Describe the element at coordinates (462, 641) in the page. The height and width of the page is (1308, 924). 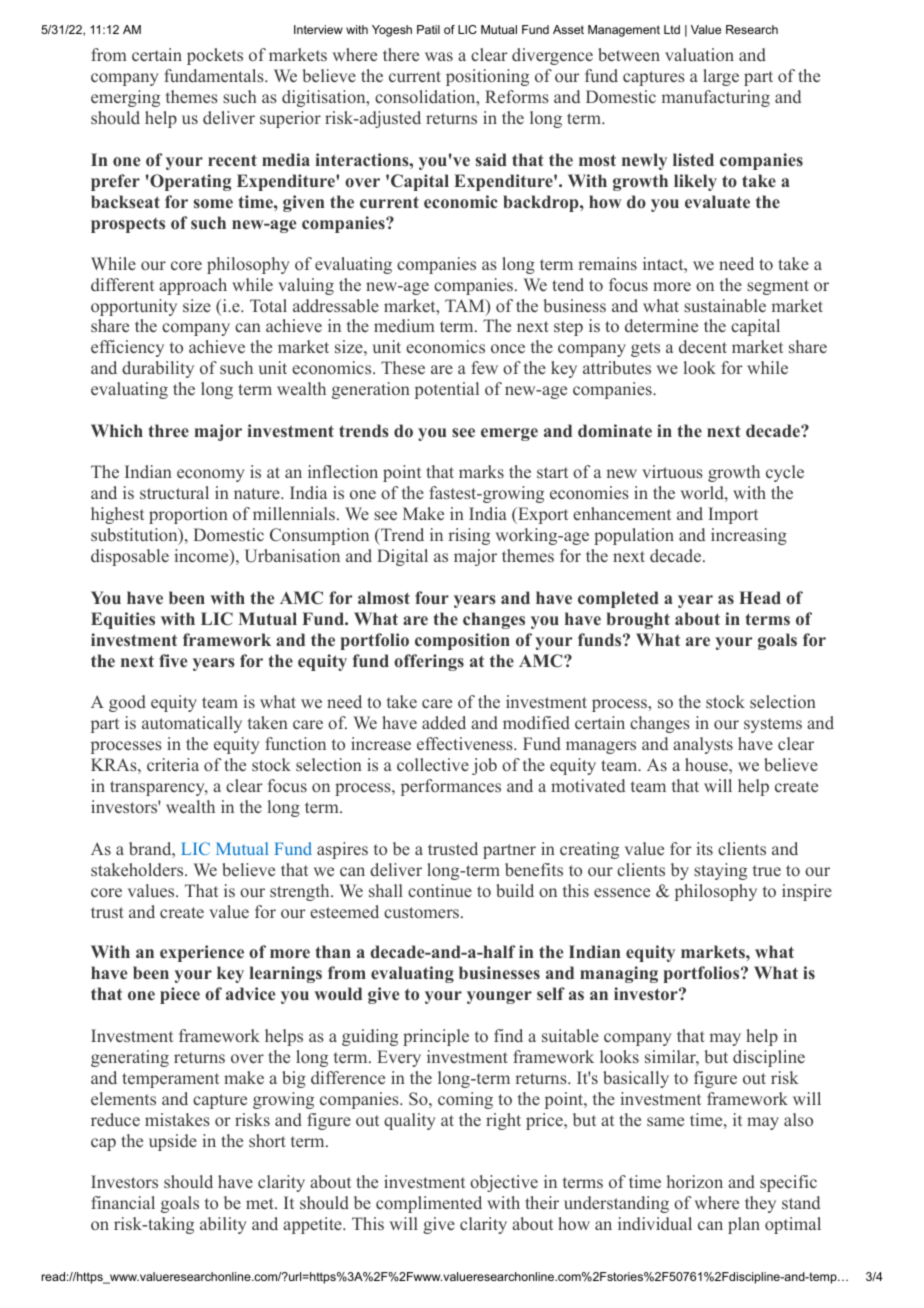
I see `composition` at that location.
